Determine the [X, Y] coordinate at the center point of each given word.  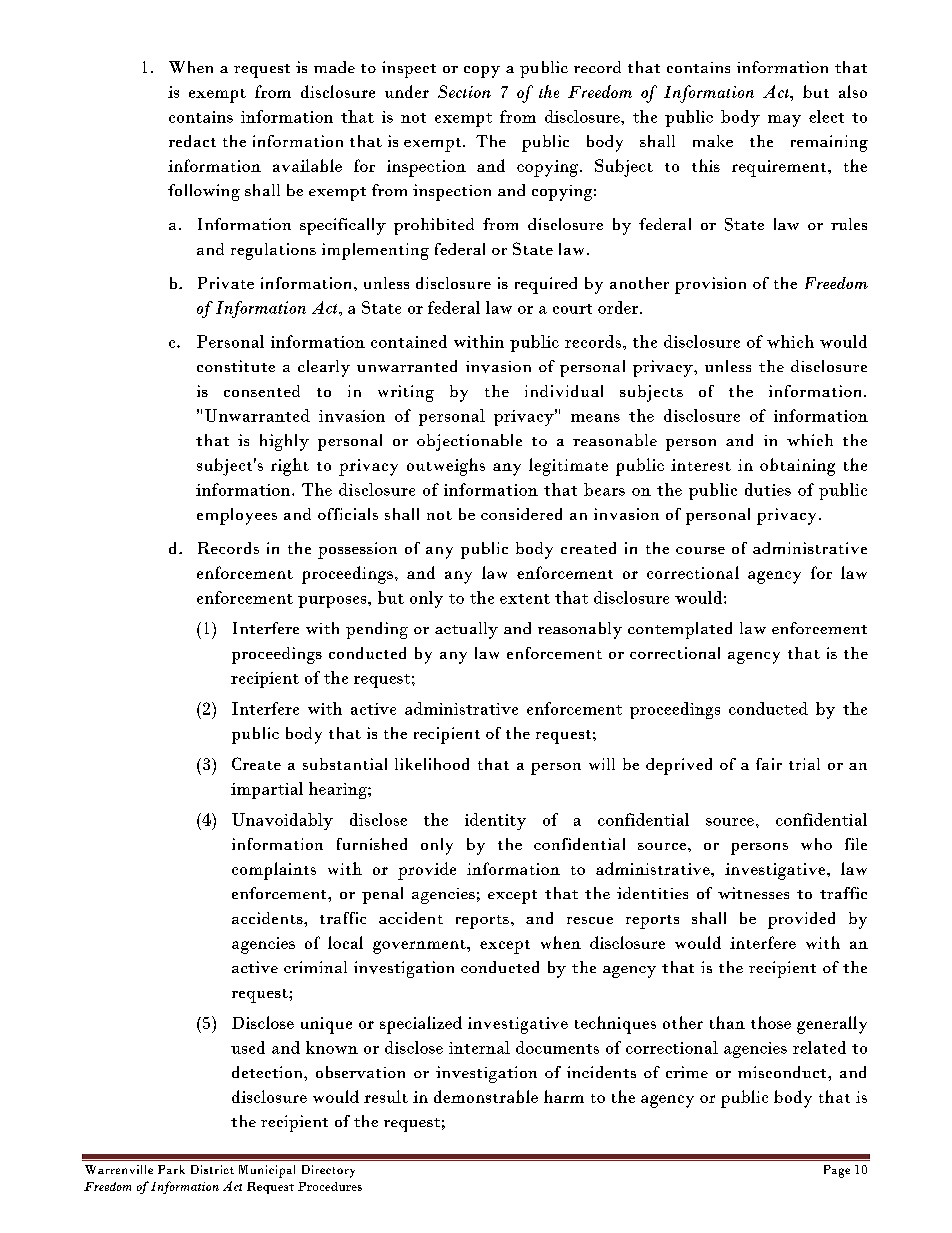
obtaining [797, 467]
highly [284, 442]
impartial [267, 790]
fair [769, 764]
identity [495, 821]
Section [464, 91]
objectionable [469, 442]
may [784, 121]
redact [192, 141]
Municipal [267, 1171]
